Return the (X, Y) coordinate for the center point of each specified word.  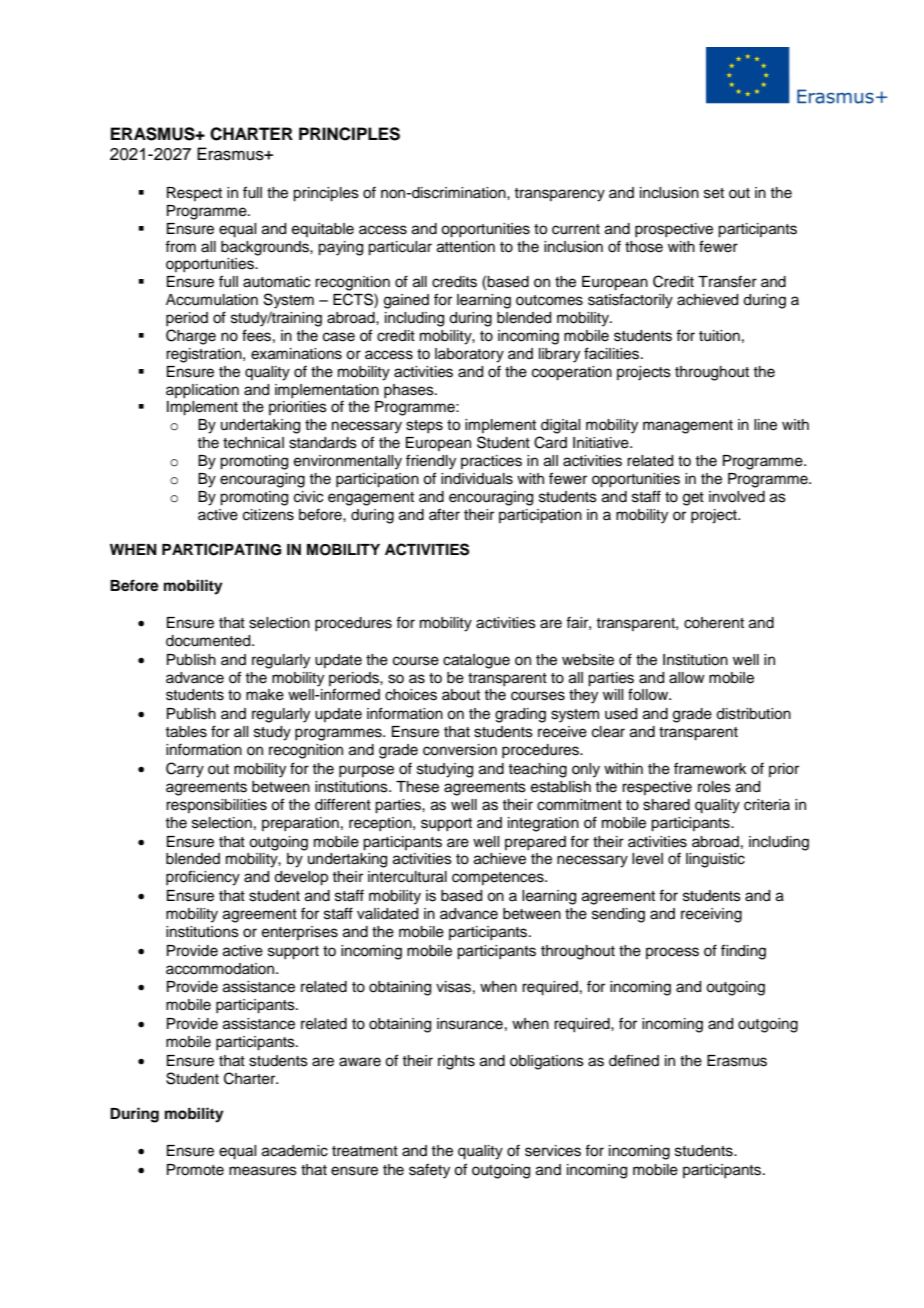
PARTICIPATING (221, 549)
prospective (674, 230)
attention (466, 247)
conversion (460, 750)
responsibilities (216, 806)
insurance (470, 1024)
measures (263, 1171)
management (688, 427)
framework (710, 768)
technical (253, 443)
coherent (714, 623)
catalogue (476, 661)
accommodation (221, 969)
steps (424, 426)
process (672, 953)
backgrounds (266, 248)
